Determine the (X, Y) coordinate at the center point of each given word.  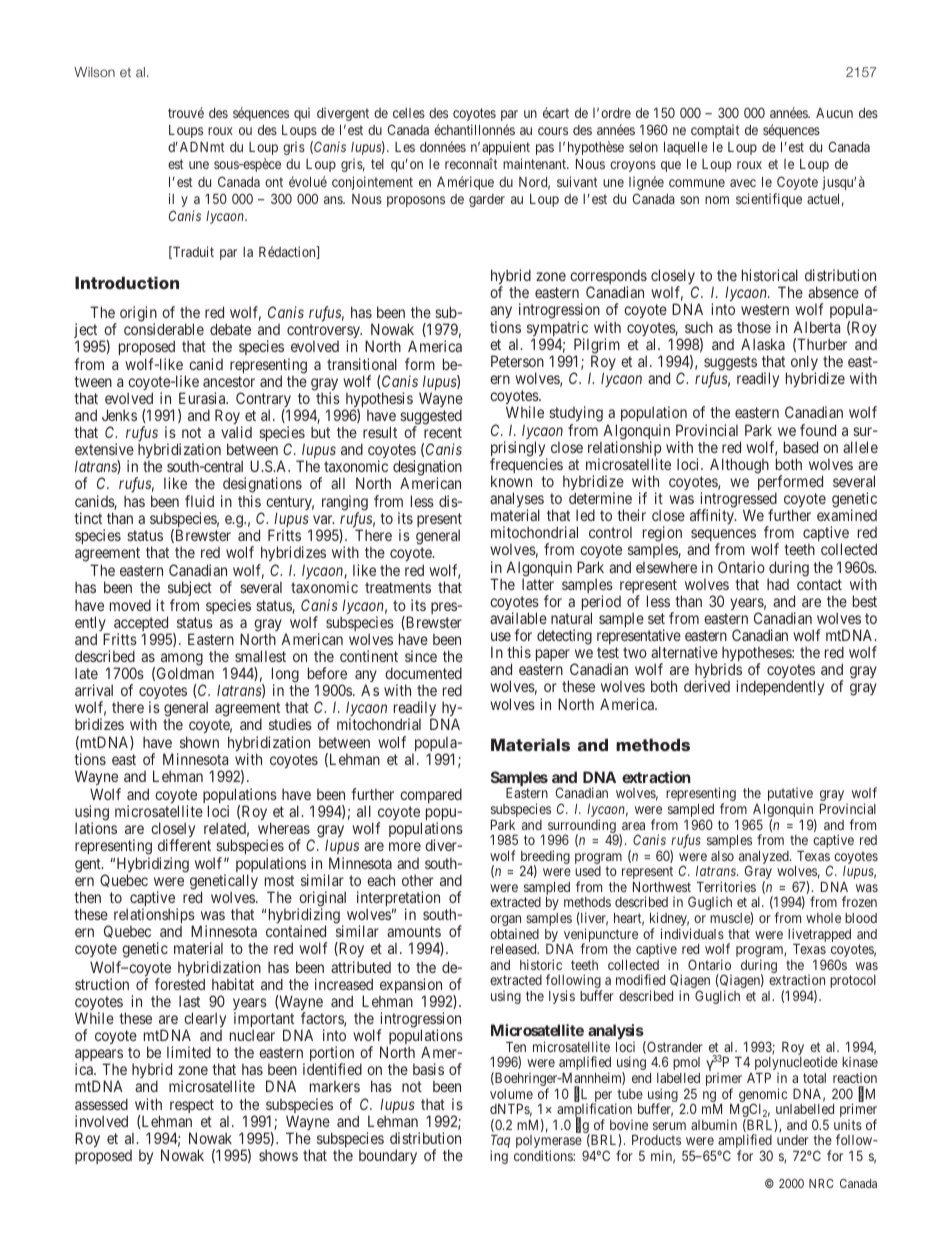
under (793, 1140)
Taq (500, 1143)
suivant (577, 181)
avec (743, 183)
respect (192, 1106)
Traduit (192, 252)
